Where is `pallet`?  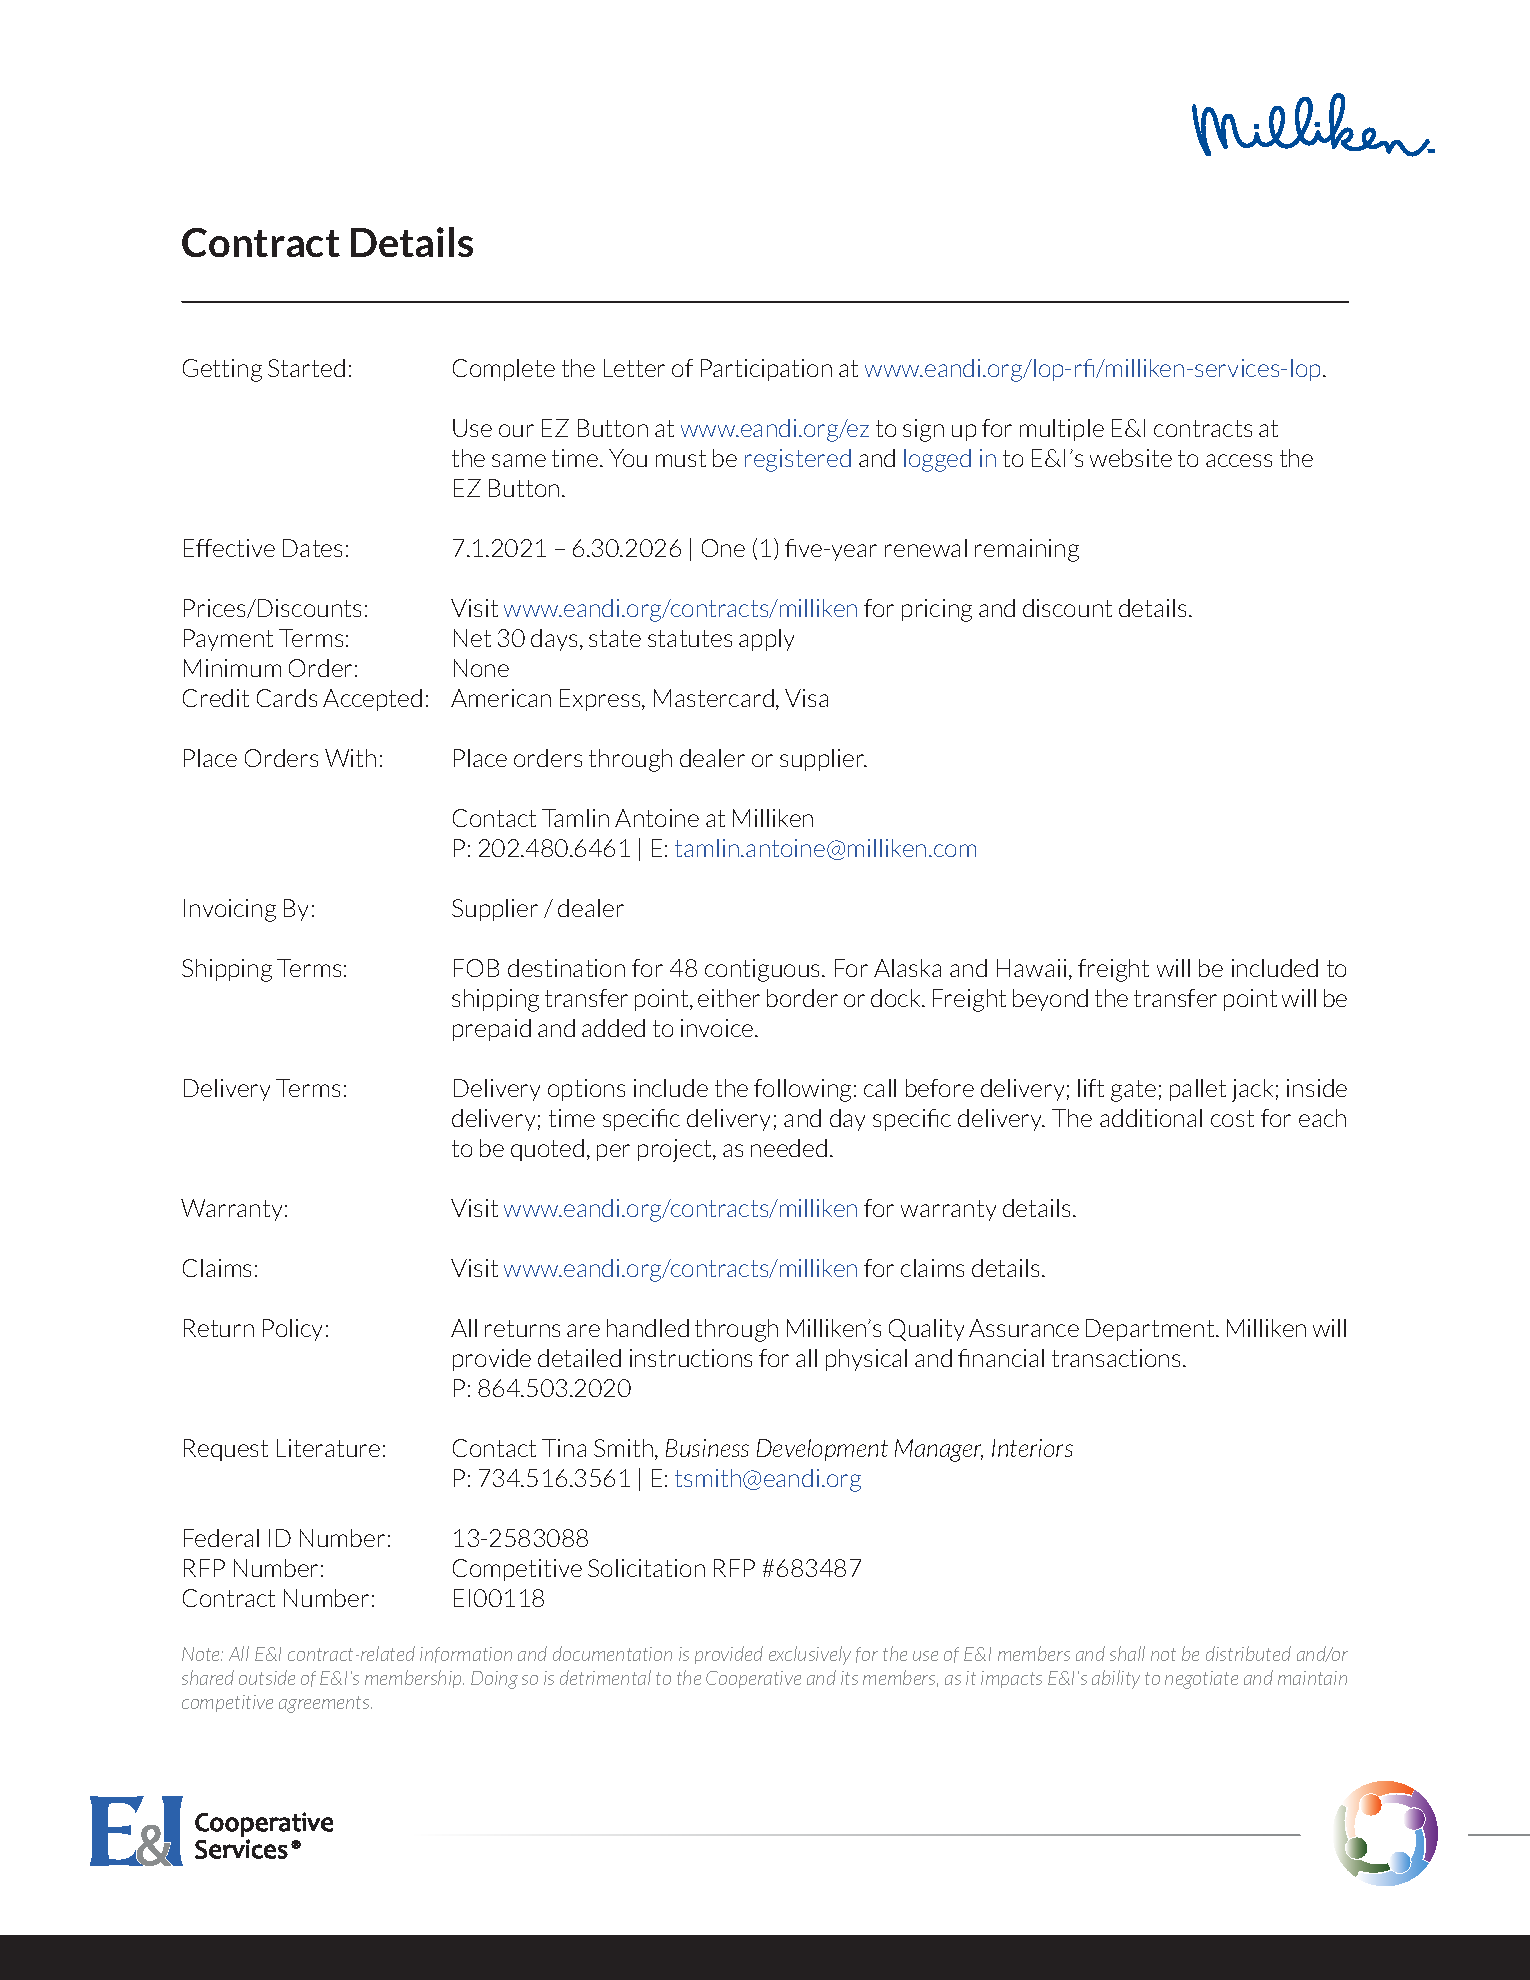
pallet is located at coordinates (1198, 1090).
